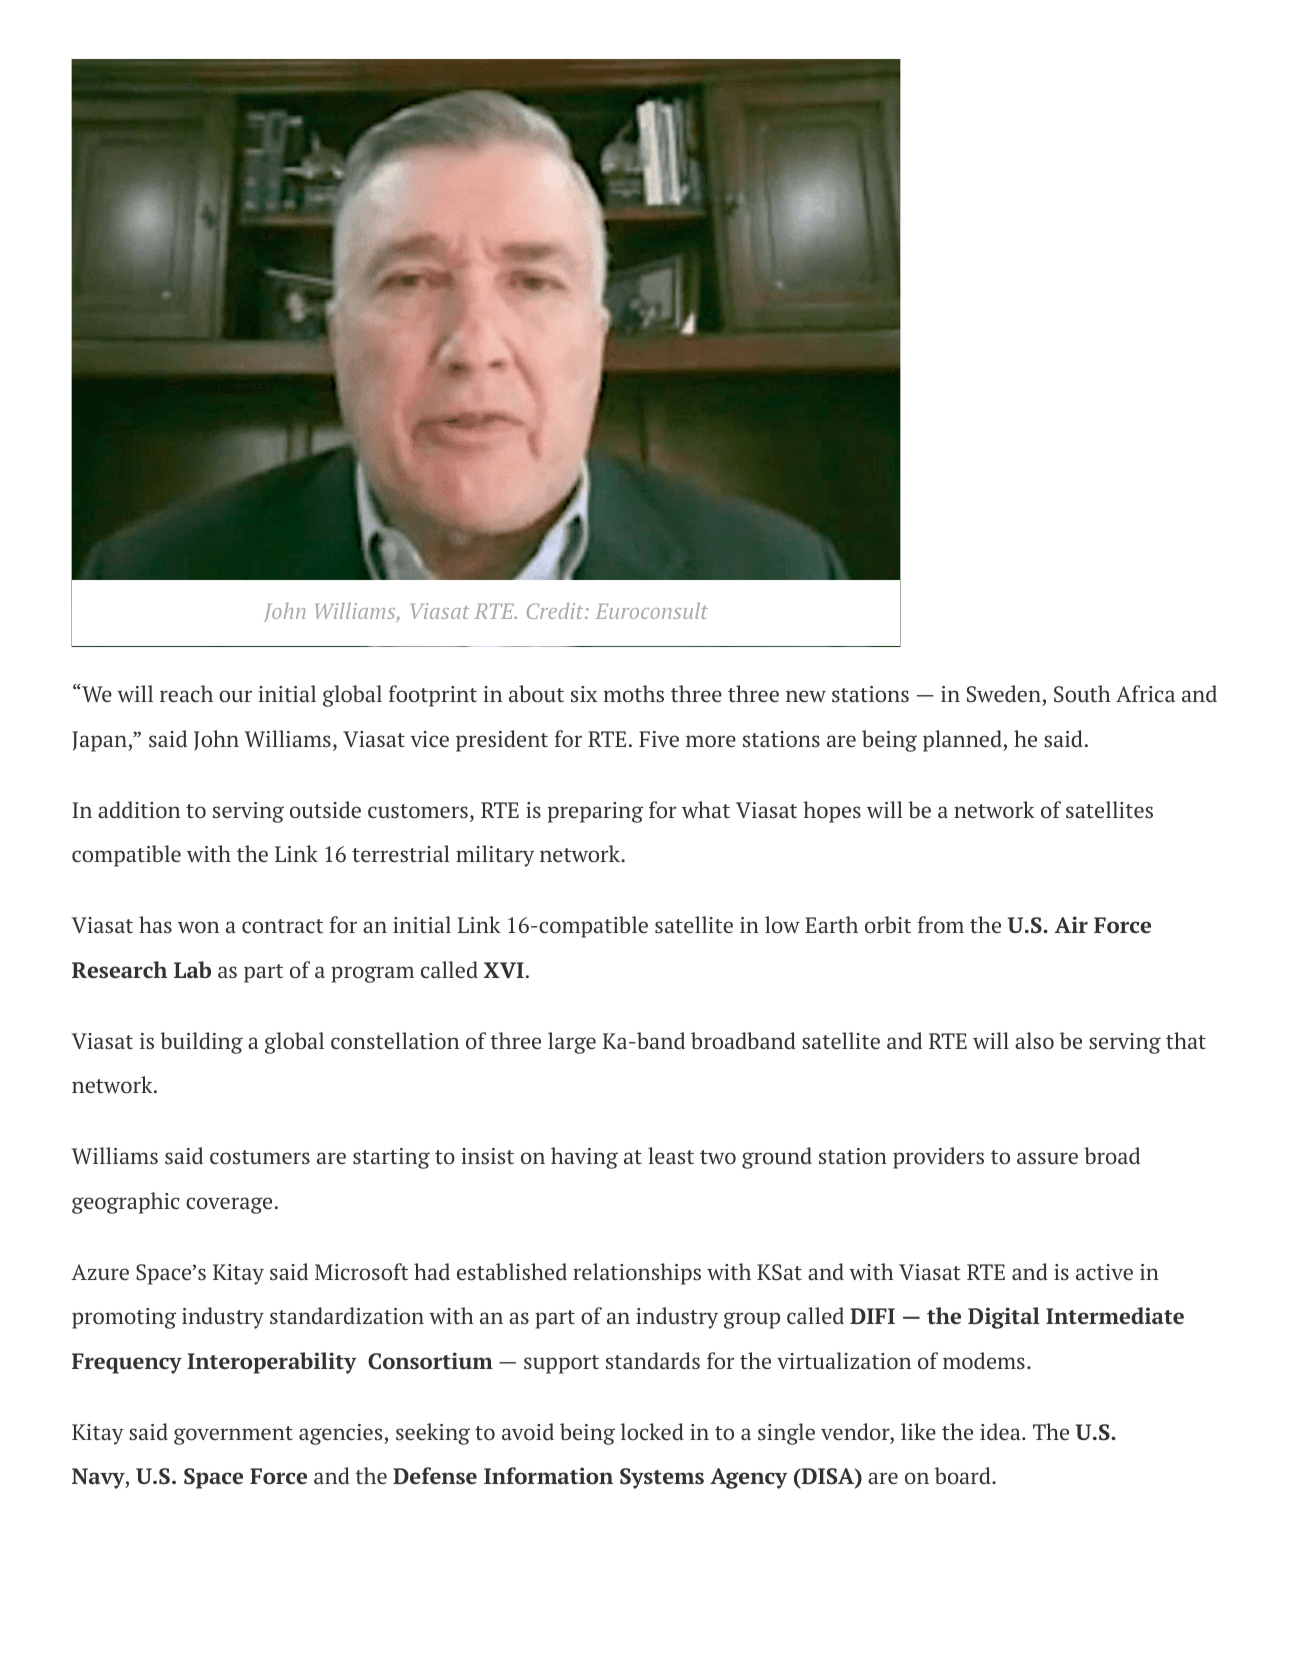  What do you see at coordinates (652, 1432) in the screenshot?
I see `locked` at bounding box center [652, 1432].
